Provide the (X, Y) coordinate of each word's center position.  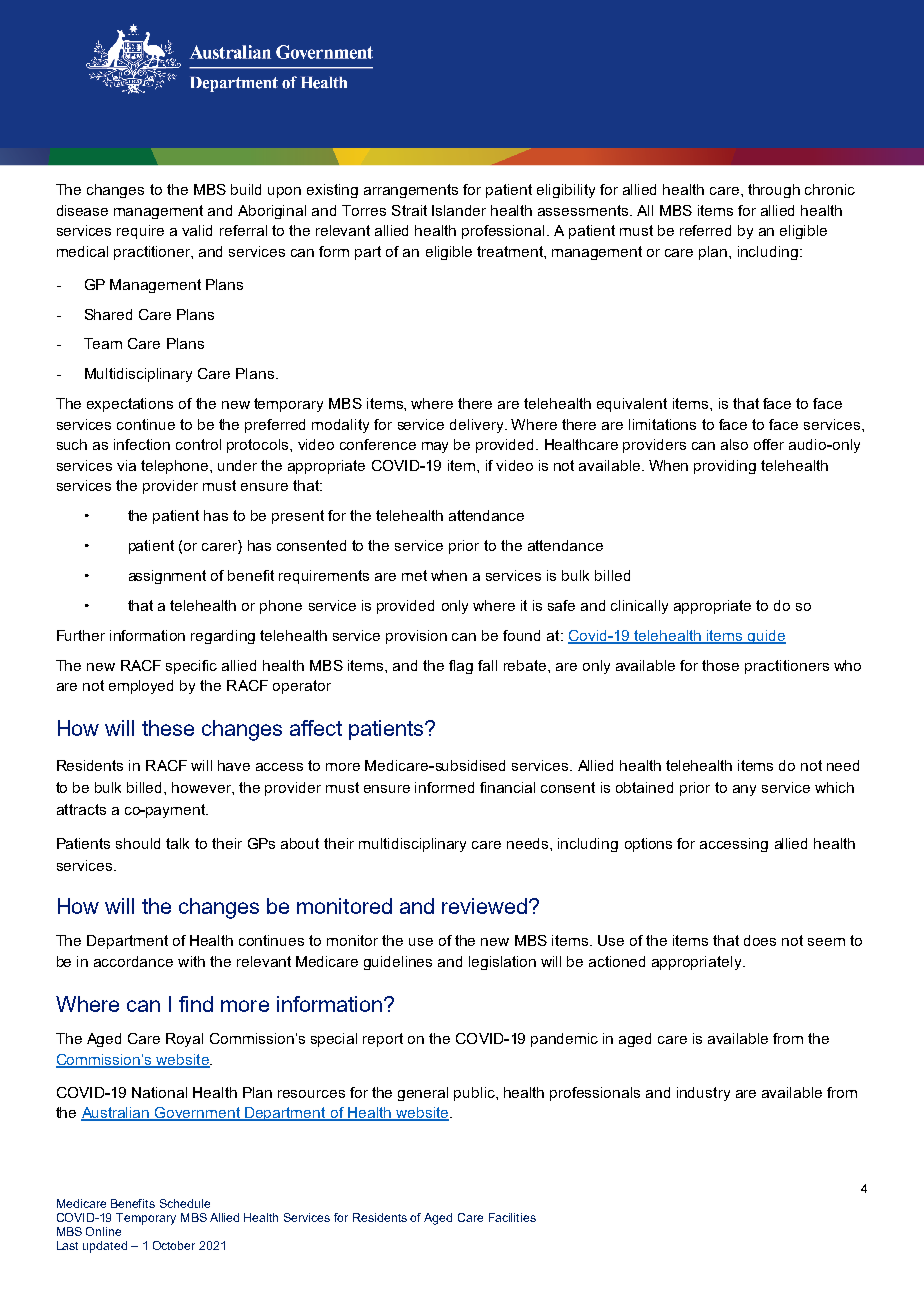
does (760, 940)
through (774, 191)
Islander (459, 210)
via (126, 465)
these (168, 728)
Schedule (185, 1203)
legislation (502, 963)
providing (725, 467)
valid (197, 230)
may (435, 447)
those (720, 665)
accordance (133, 961)
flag (461, 667)
